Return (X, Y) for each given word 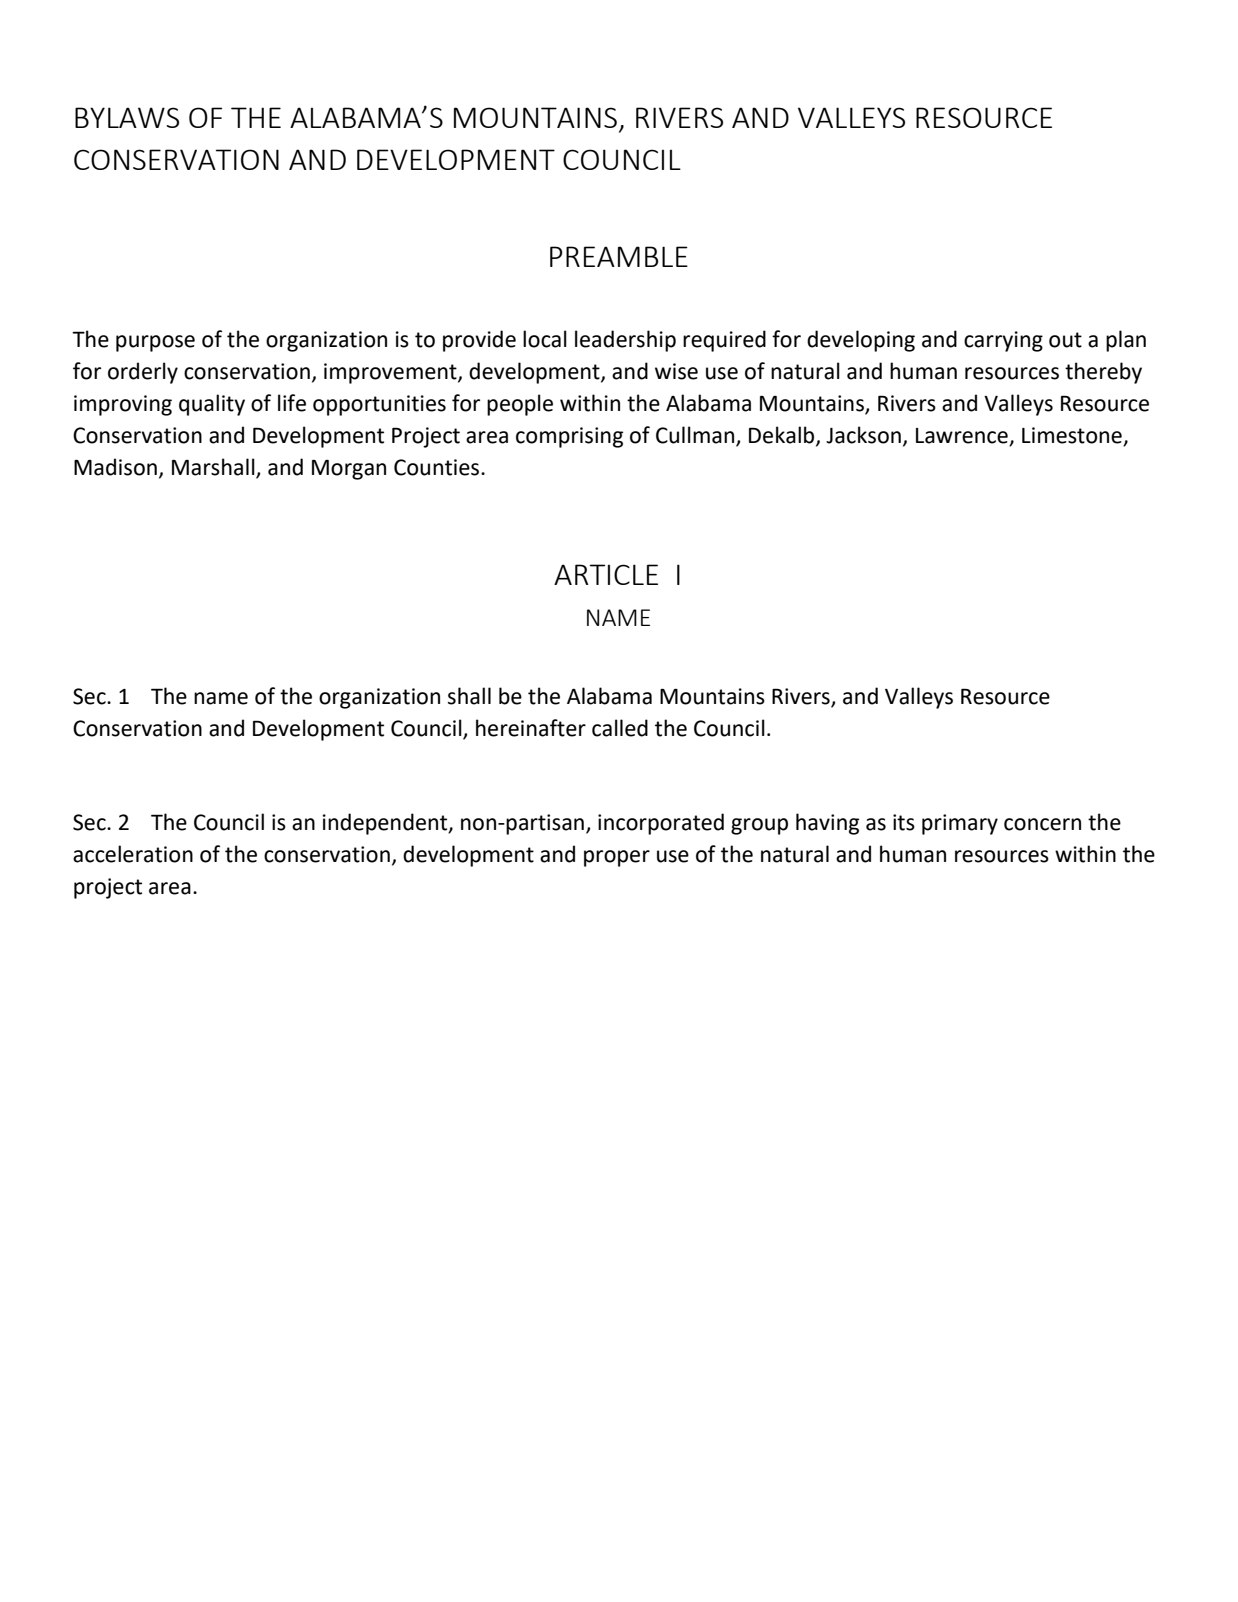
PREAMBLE (619, 256)
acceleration (133, 854)
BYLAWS (127, 117)
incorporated (661, 824)
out (1065, 340)
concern (1042, 824)
